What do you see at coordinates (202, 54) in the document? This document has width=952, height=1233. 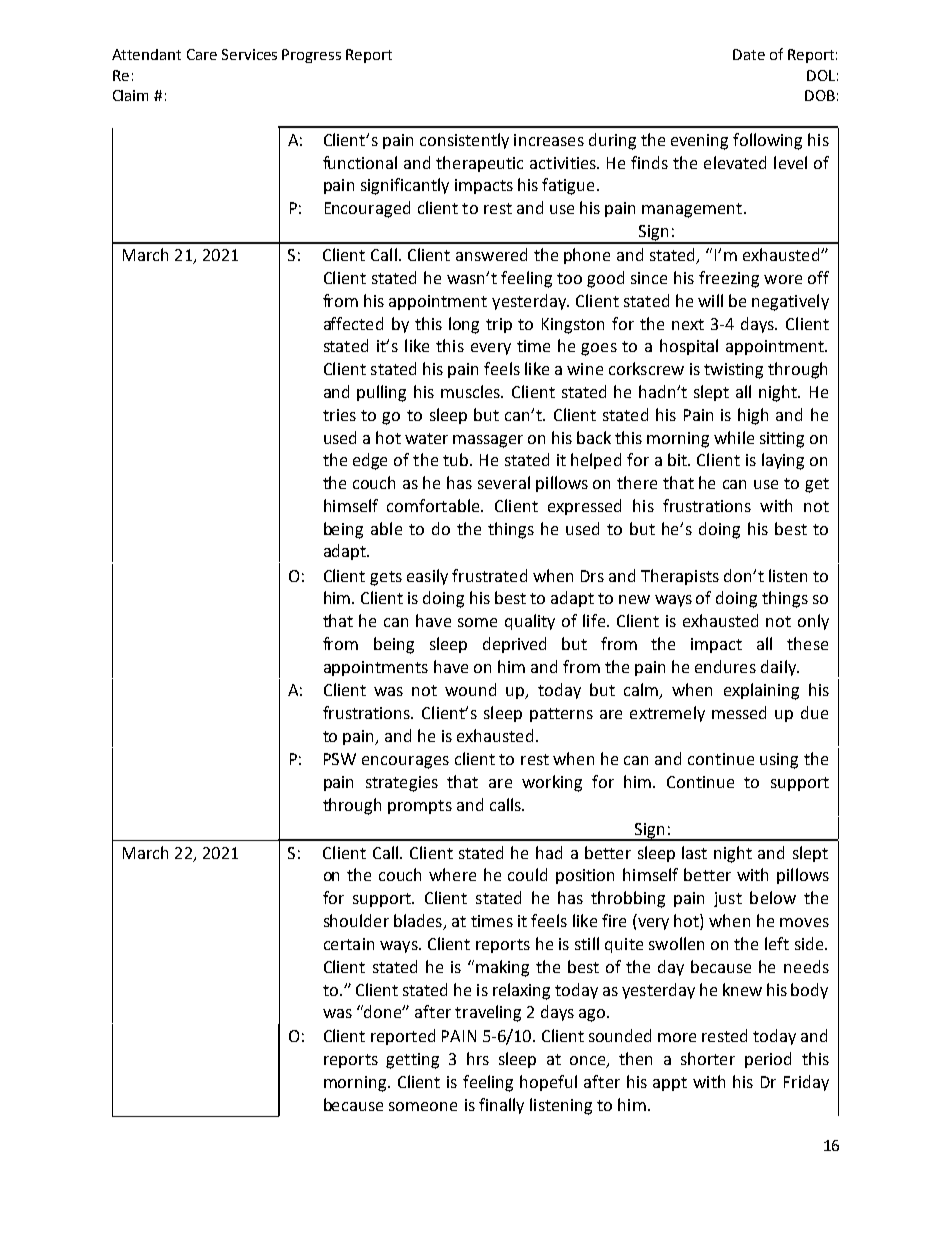 I see `Care` at bounding box center [202, 54].
